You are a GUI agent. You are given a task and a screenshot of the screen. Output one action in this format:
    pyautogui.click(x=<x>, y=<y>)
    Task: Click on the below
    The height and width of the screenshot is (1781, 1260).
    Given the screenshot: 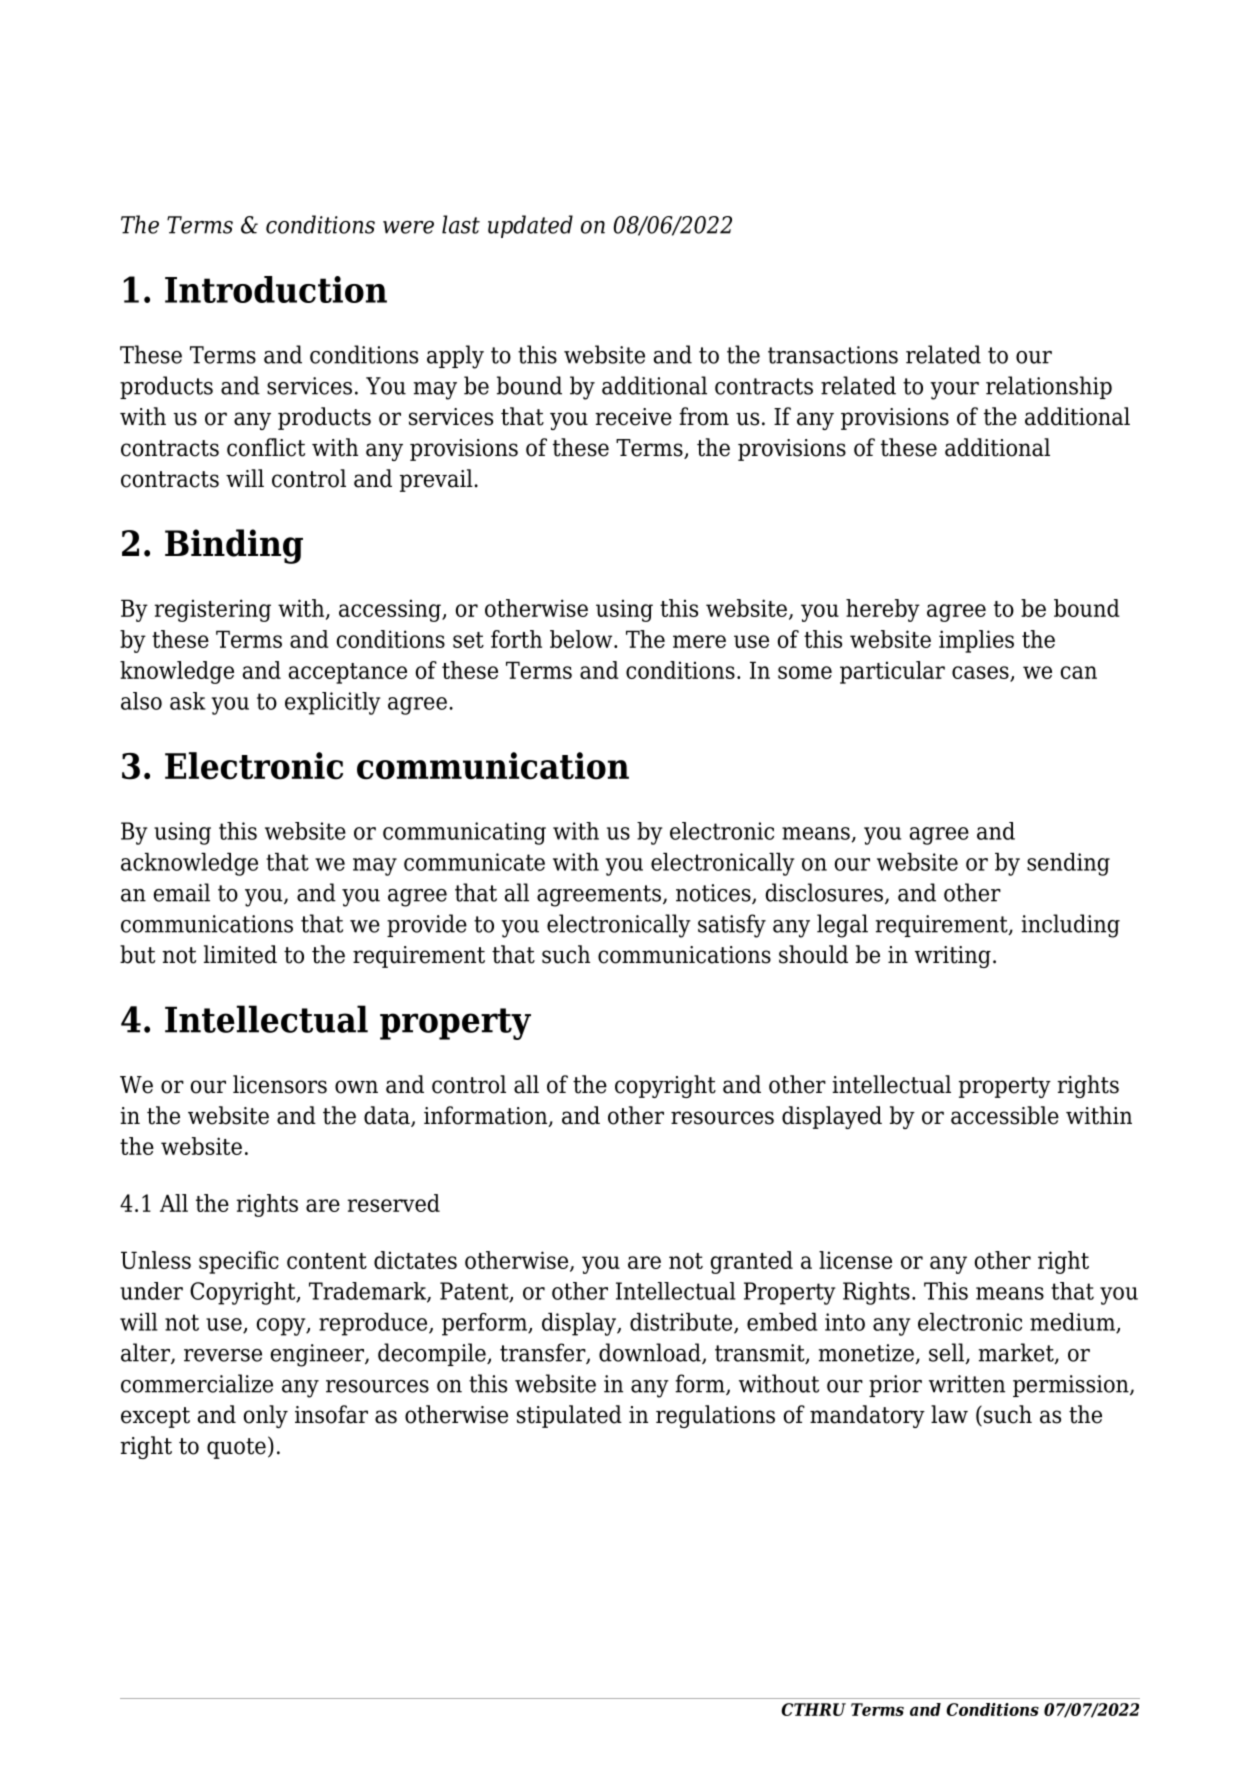 What is the action you would take?
    pyautogui.click(x=582, y=639)
